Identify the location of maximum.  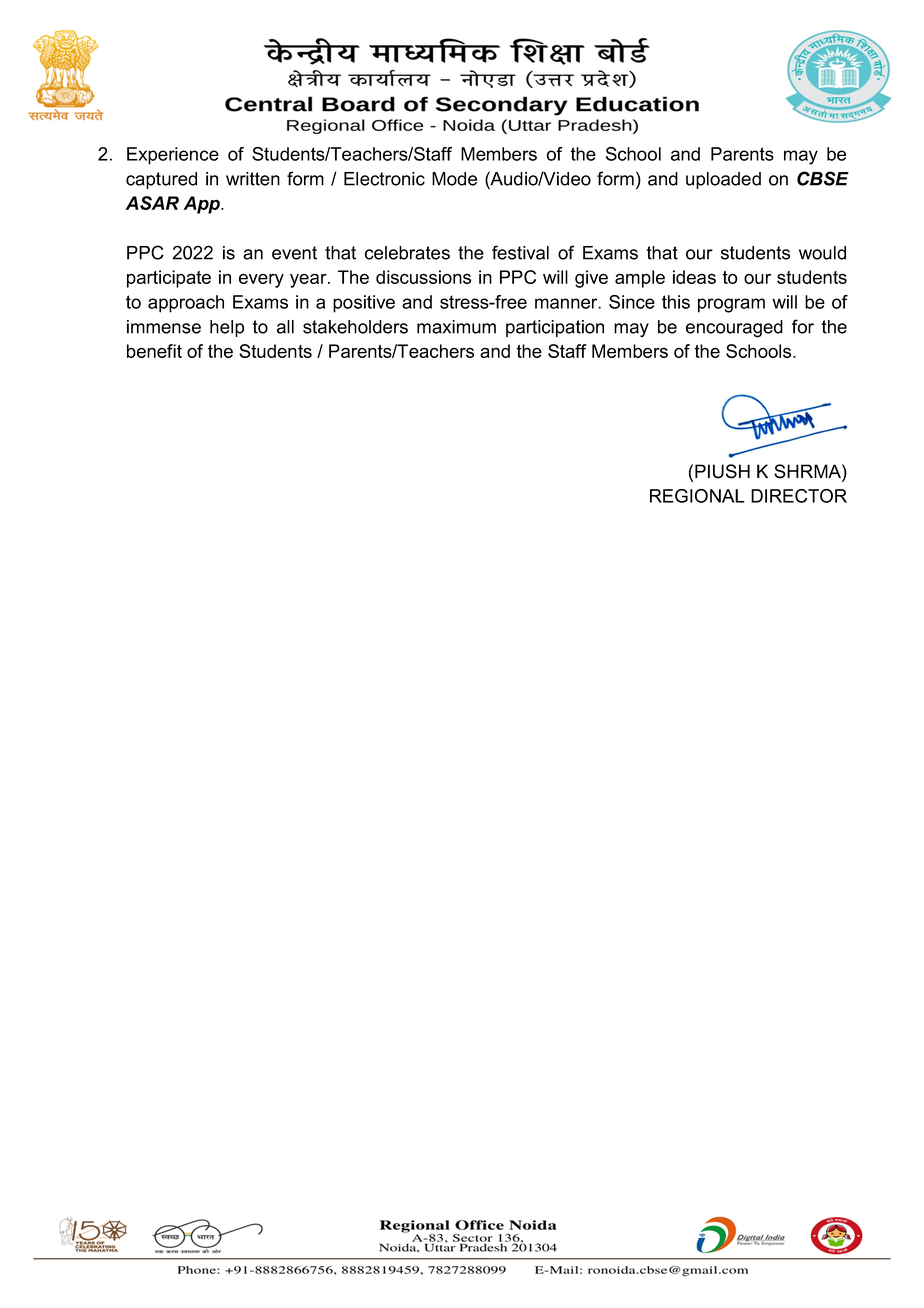
(456, 327).
